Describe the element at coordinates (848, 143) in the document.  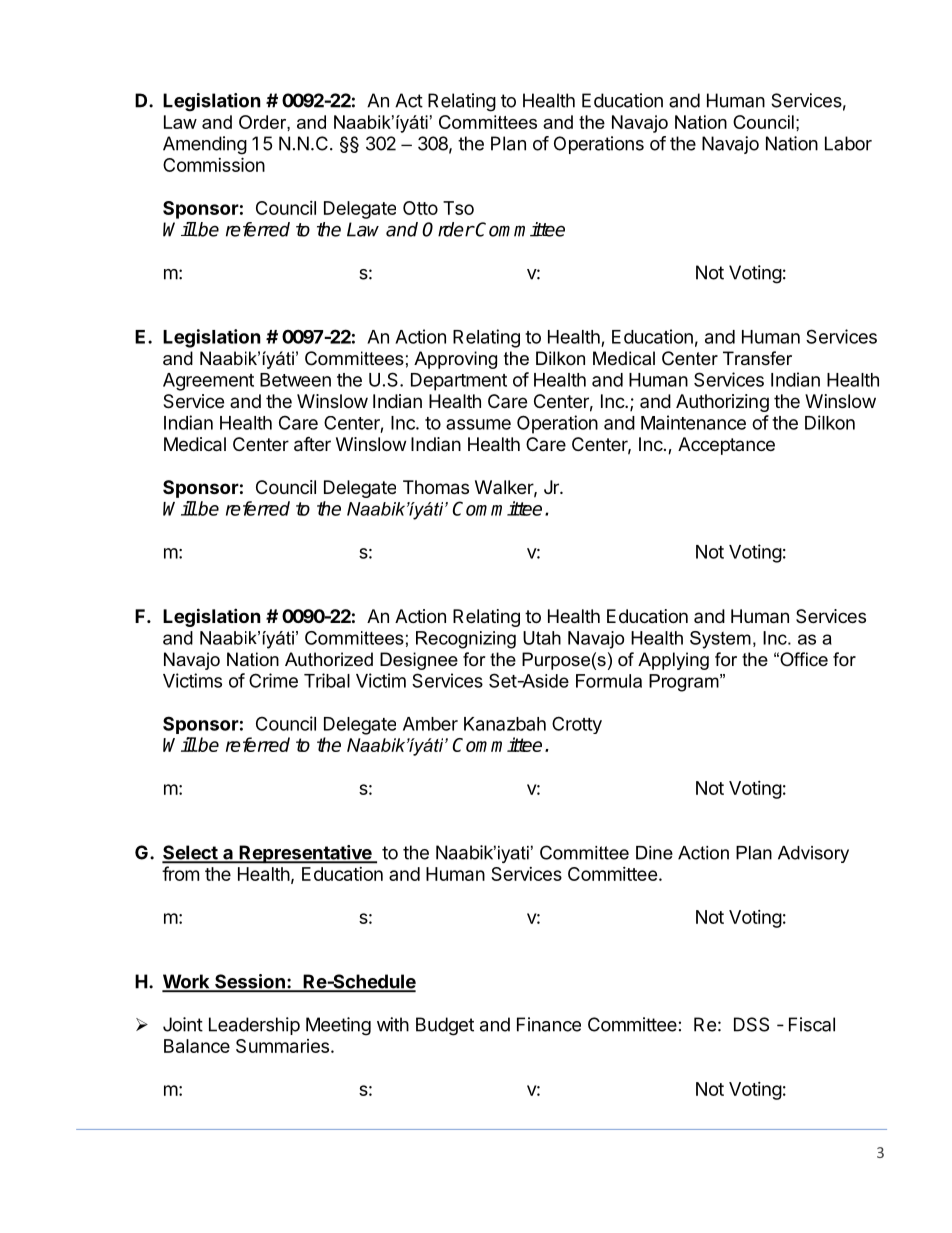
I see `Labor` at that location.
